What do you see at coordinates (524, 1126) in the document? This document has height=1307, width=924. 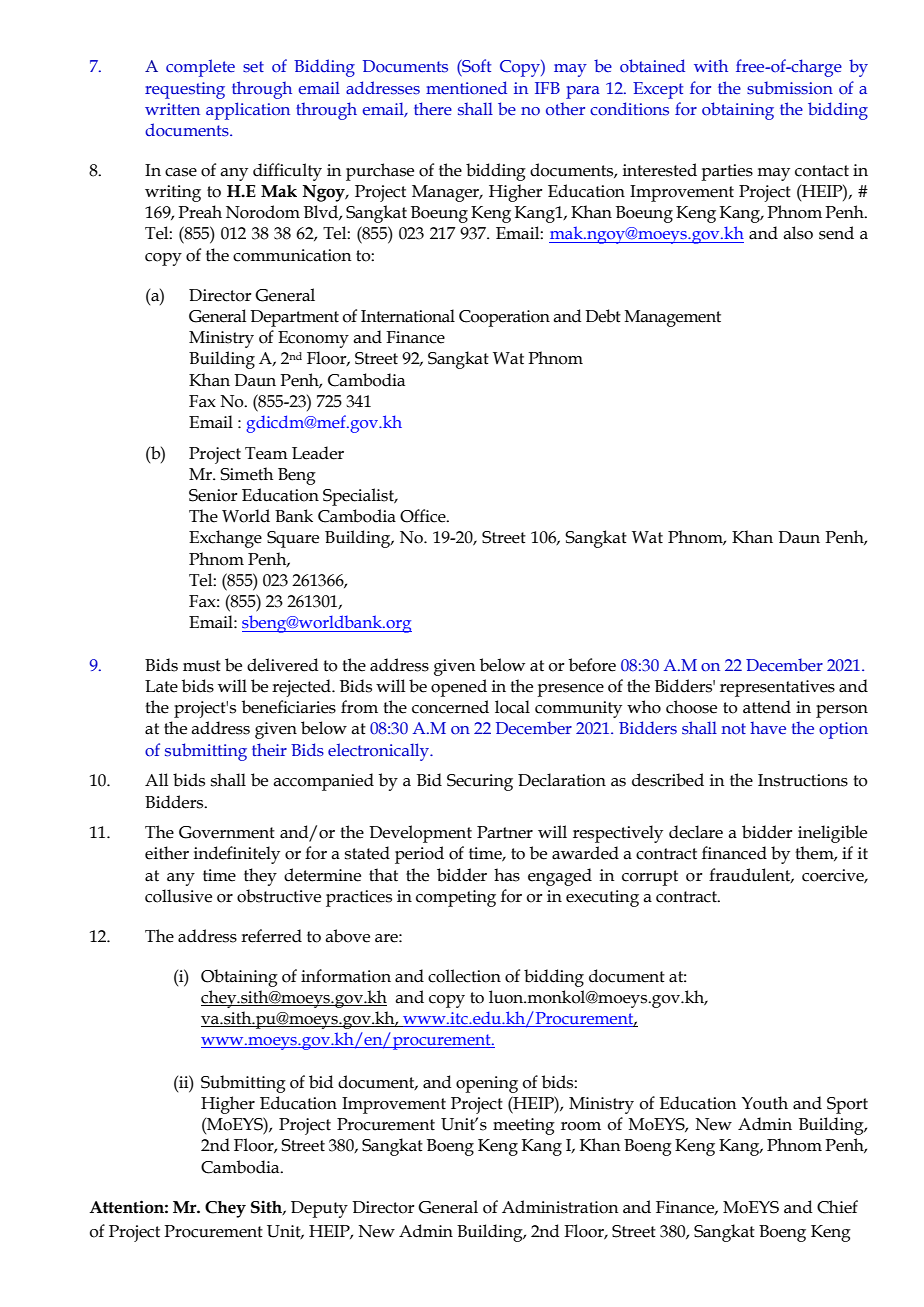 I see `meeting` at bounding box center [524, 1126].
